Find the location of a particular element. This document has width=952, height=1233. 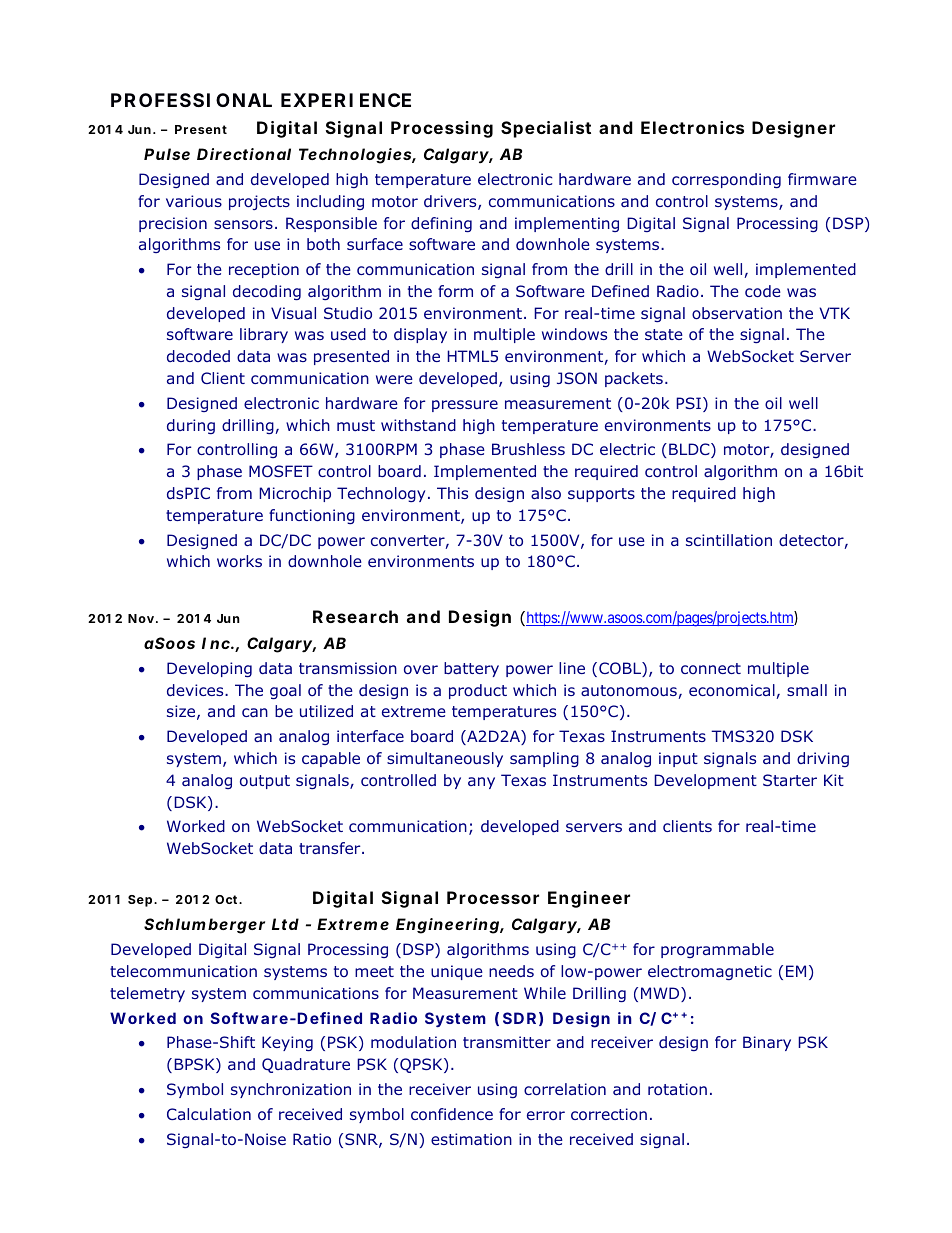

battery is located at coordinates (471, 669).
